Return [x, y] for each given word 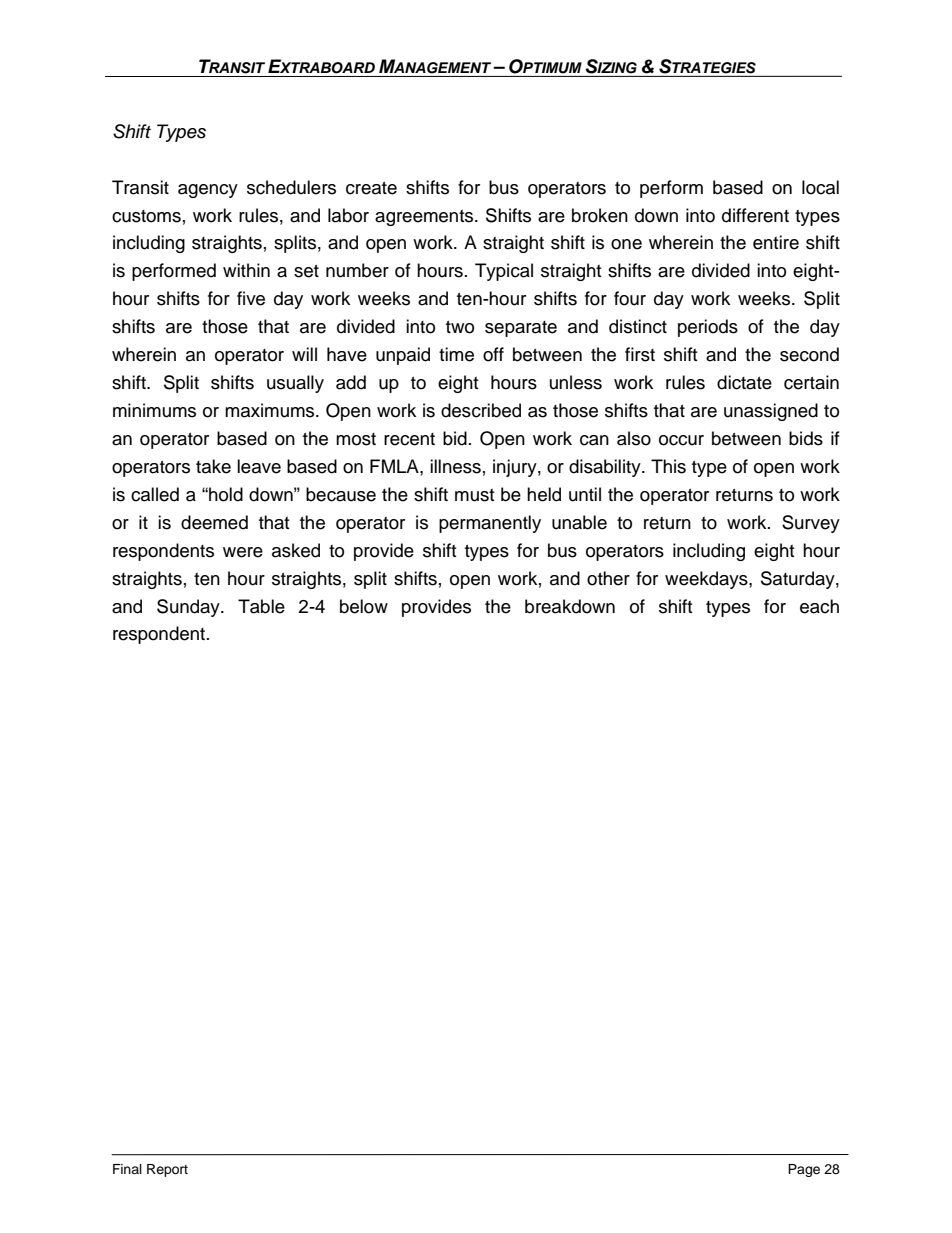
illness [455, 466]
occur [681, 440]
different [755, 215]
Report [167, 1170]
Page [804, 1170]
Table [261, 606]
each [819, 606]
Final [127, 1169]
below [364, 606]
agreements [425, 218]
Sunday [189, 608]
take [213, 466]
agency [208, 191]
